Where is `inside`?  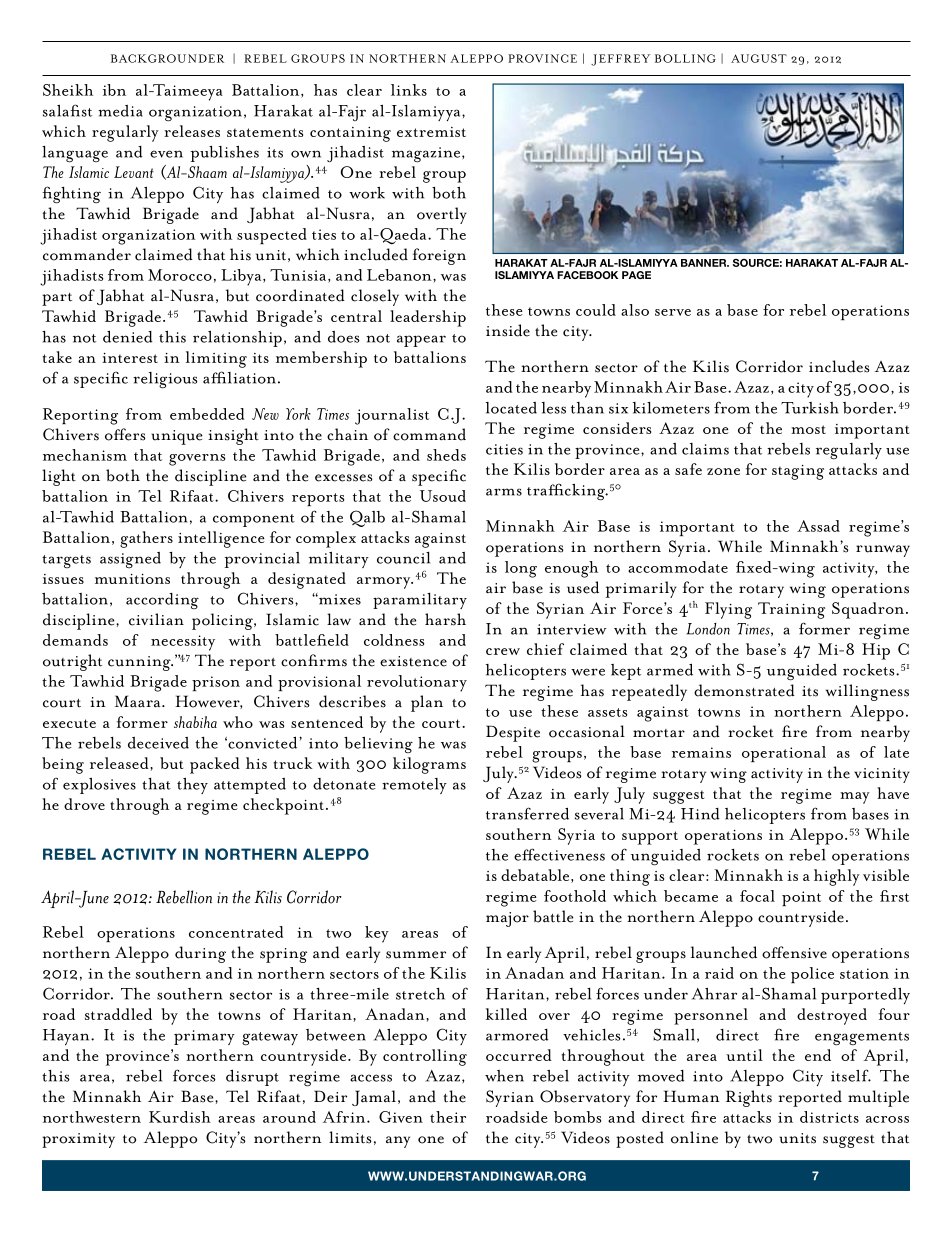
inside is located at coordinates (508, 330).
